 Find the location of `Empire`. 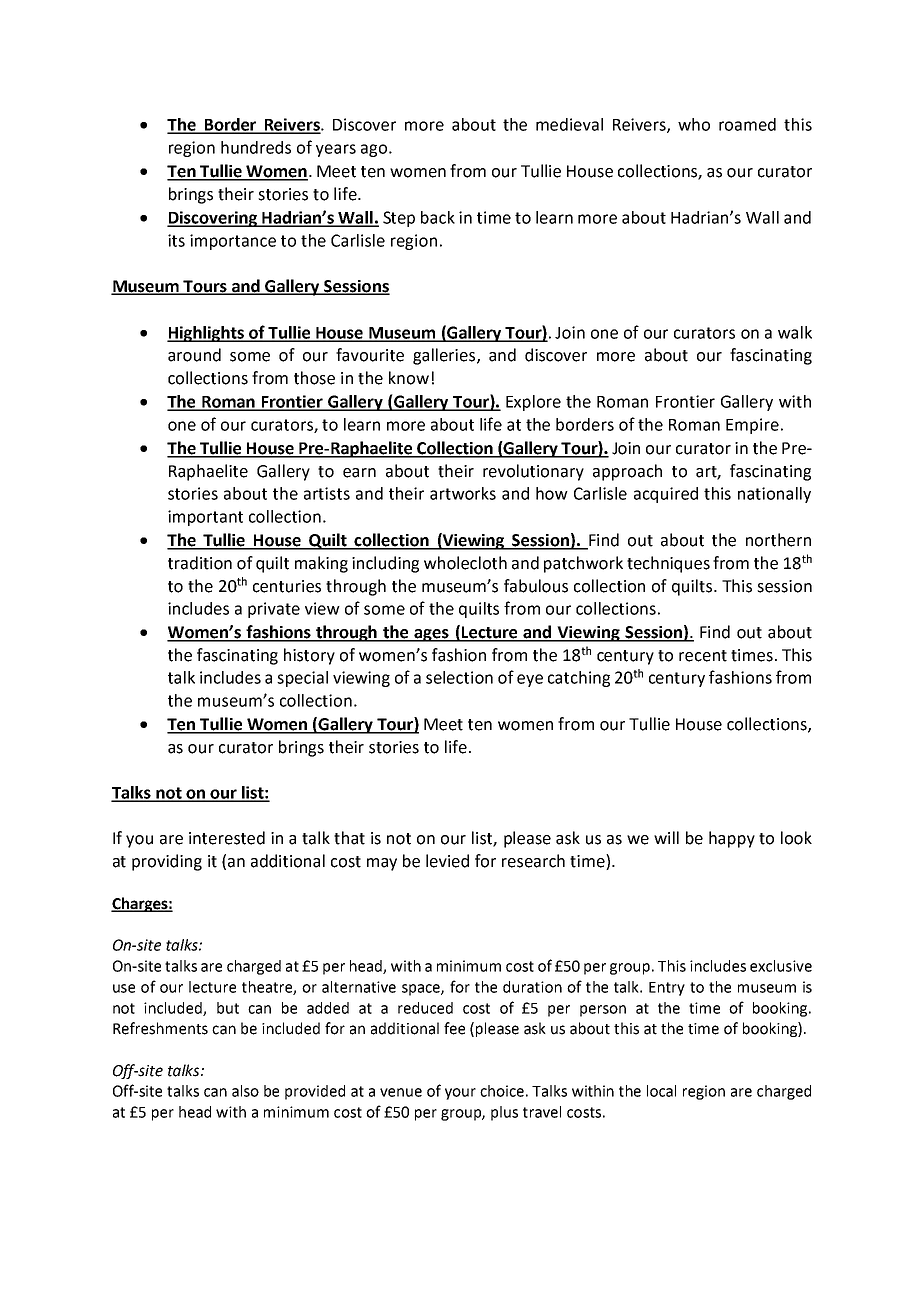

Empire is located at coordinates (752, 426).
